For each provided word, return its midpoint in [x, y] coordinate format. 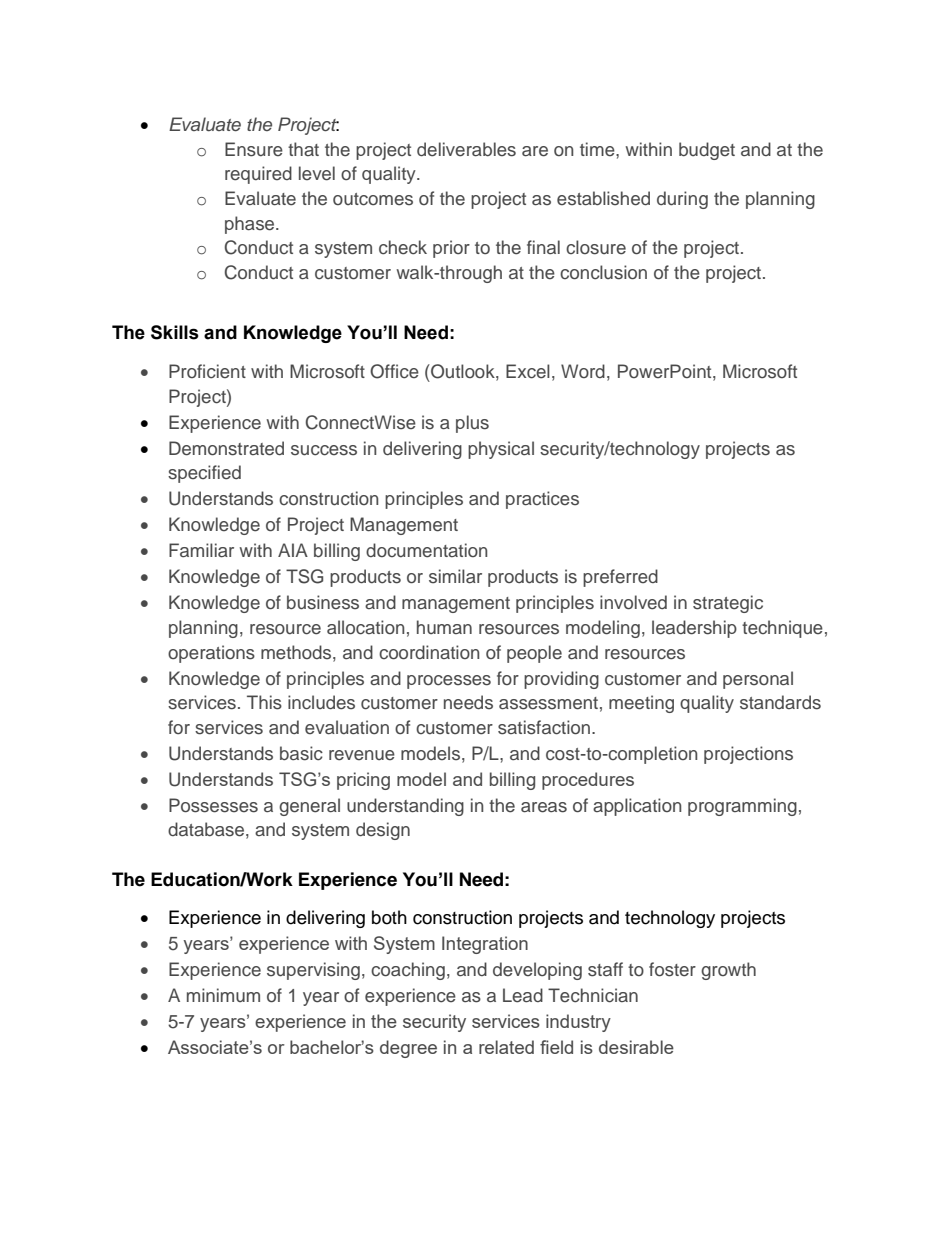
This [264, 702]
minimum [223, 995]
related [506, 1047]
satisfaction [545, 727]
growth [728, 971]
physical [501, 450]
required [258, 175]
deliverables [466, 149]
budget [707, 151]
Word [583, 371]
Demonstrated [226, 448]
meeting [641, 704]
